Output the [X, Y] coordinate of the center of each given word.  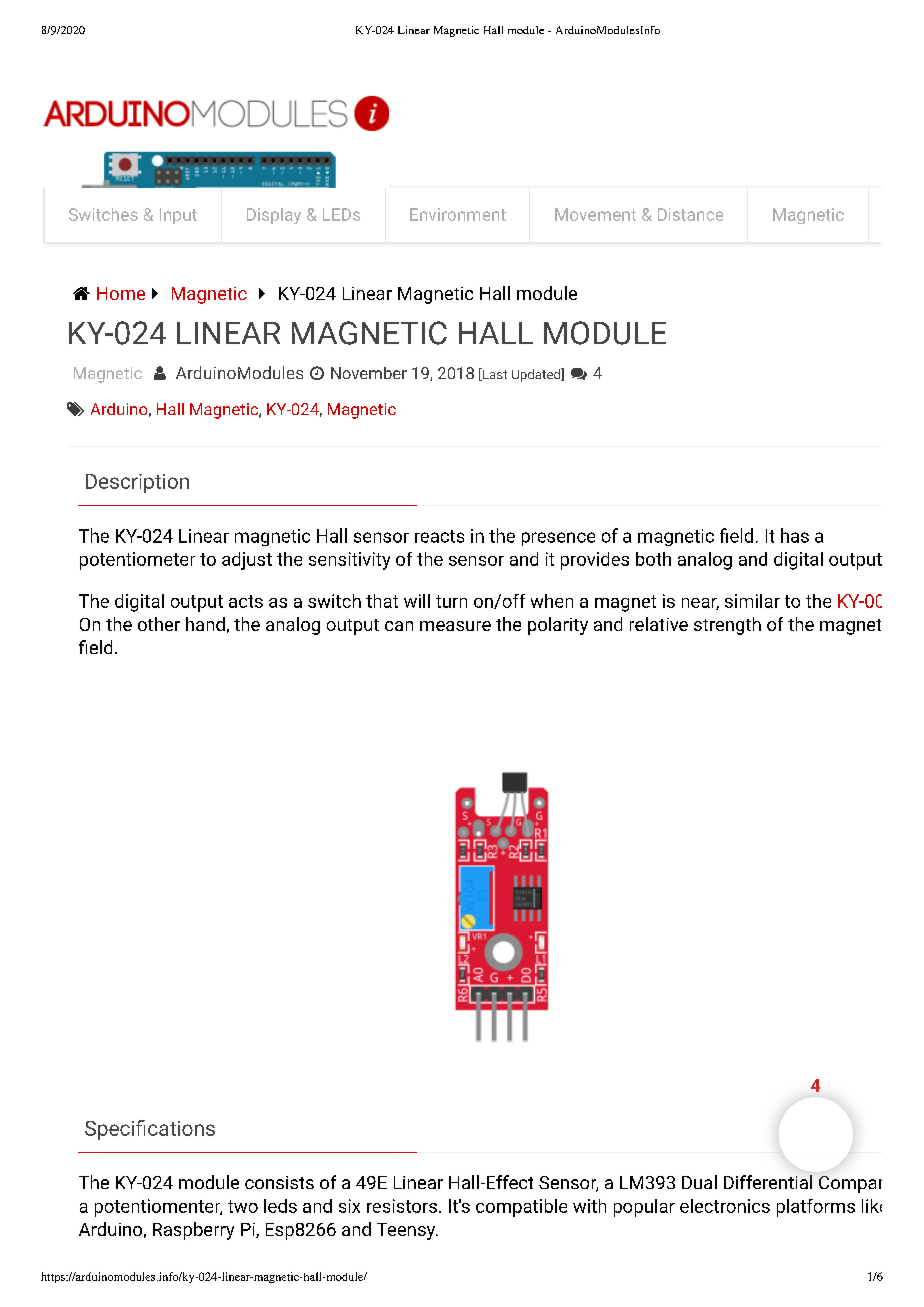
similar [752, 601]
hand [205, 624]
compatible [521, 1208]
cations [181, 1128]
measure [455, 626]
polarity [558, 626]
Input [178, 216]
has [795, 535]
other [159, 624]
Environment [458, 214]
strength [727, 626]
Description [137, 483]
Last [493, 374]
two [243, 1206]
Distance [690, 214]
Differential [768, 1182]
